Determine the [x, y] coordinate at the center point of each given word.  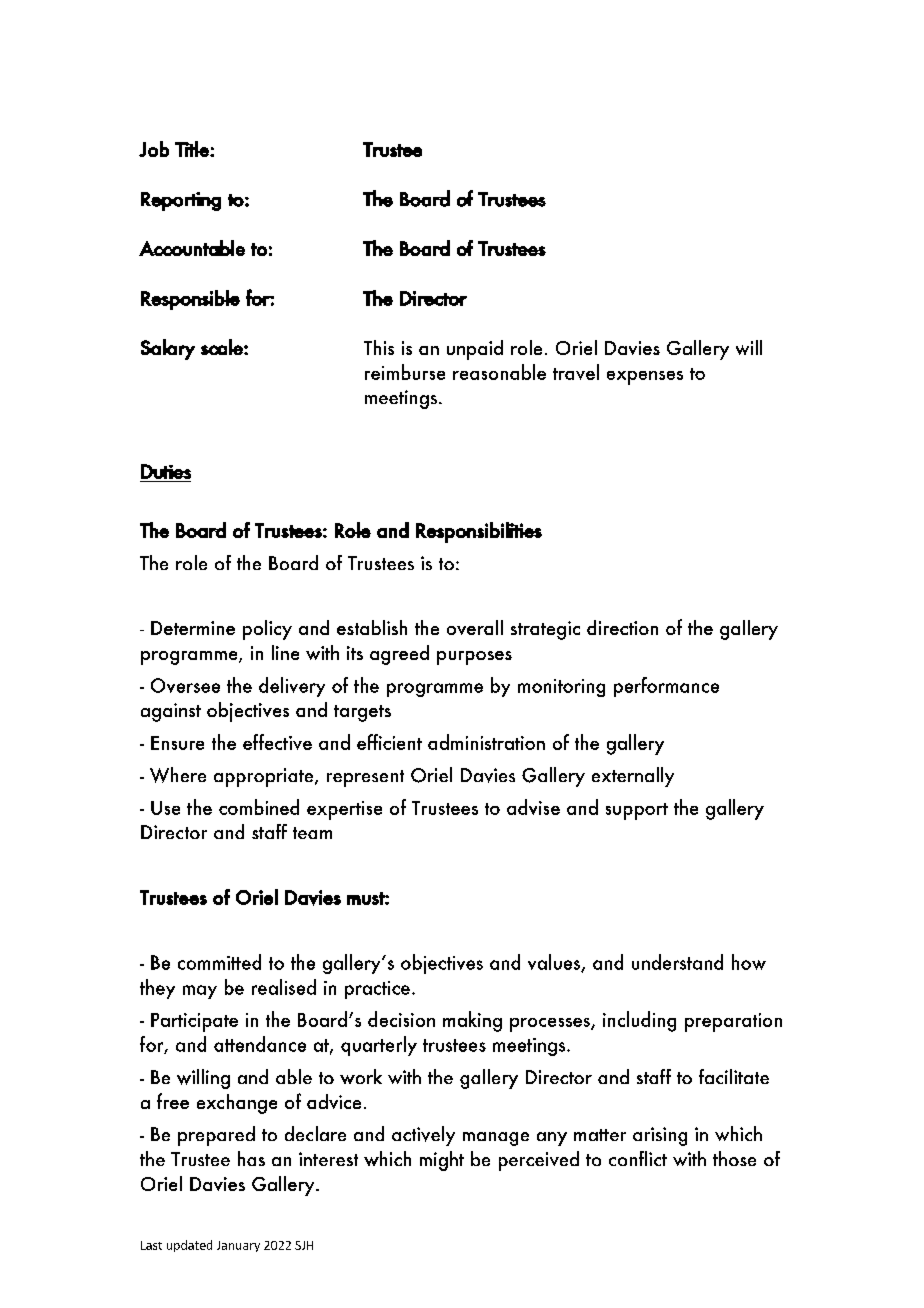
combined [259, 807]
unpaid [475, 350]
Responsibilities [479, 532]
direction [622, 627]
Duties [166, 471]
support [637, 811]
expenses [645, 378]
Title [193, 149]
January [238, 1246]
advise [533, 807]
